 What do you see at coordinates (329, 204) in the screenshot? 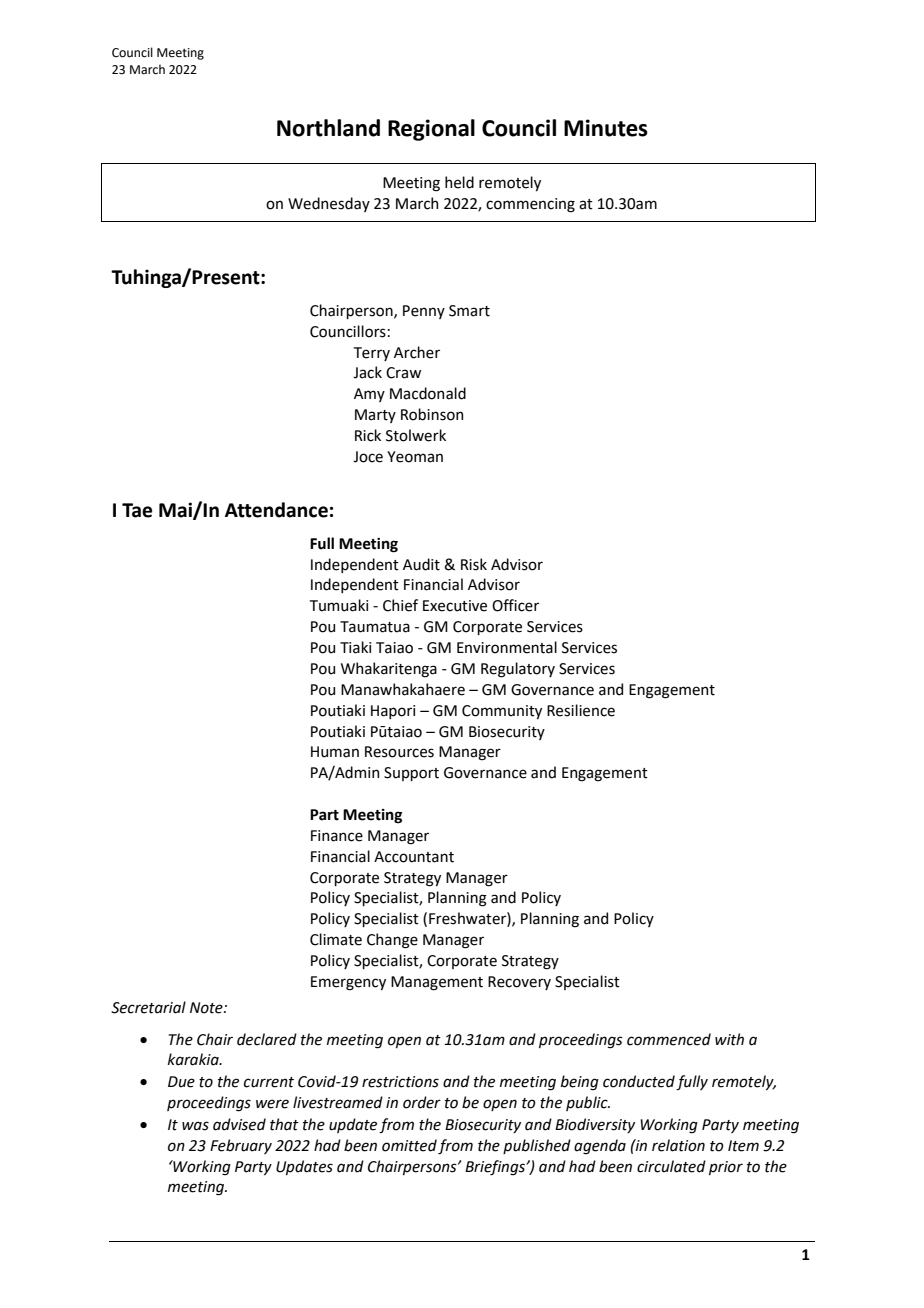
I see `Wednesday` at bounding box center [329, 204].
